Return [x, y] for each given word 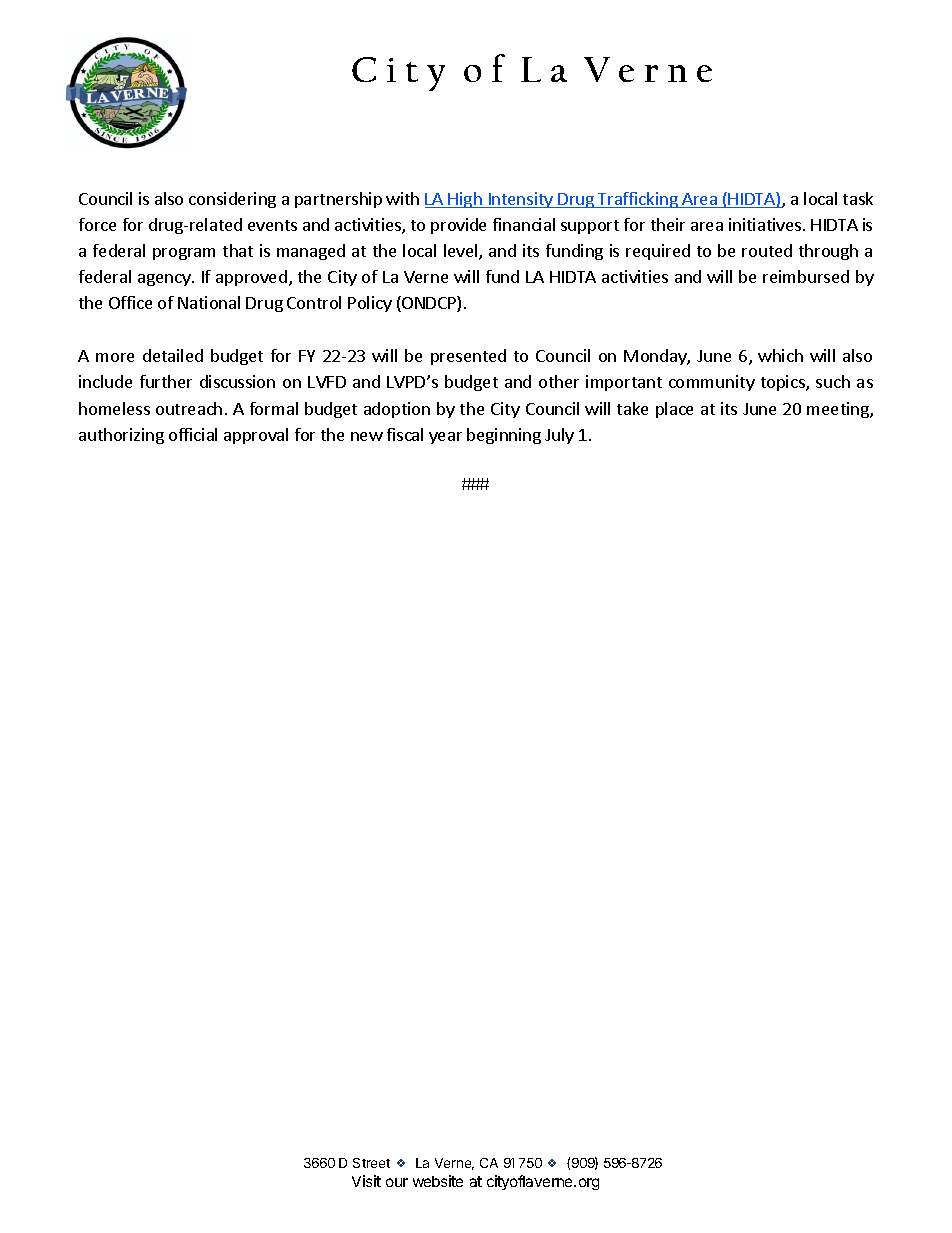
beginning [504, 436]
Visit [366, 1181]
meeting [839, 410]
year [445, 438]
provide [458, 226]
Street [371, 1163]
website [438, 1181]
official [193, 434]
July [559, 436]
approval [256, 436]
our [397, 1182]
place [674, 410]
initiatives [765, 224]
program [184, 254]
